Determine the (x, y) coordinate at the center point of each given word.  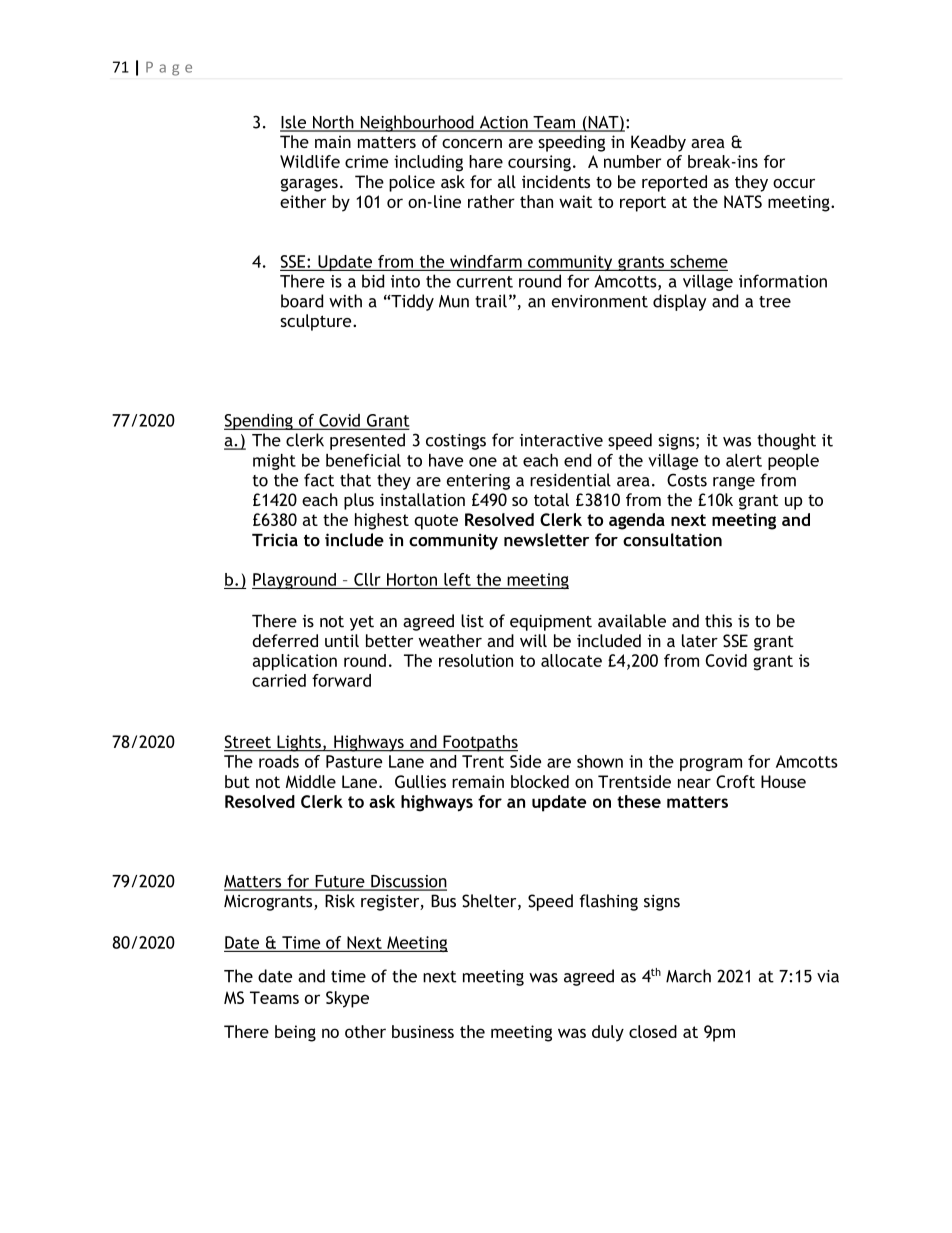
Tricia (275, 540)
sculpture (317, 322)
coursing (539, 163)
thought (786, 441)
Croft (735, 781)
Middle (311, 781)
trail (491, 301)
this (718, 621)
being (295, 1033)
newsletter (546, 540)
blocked (540, 781)
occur (794, 183)
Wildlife (310, 161)
